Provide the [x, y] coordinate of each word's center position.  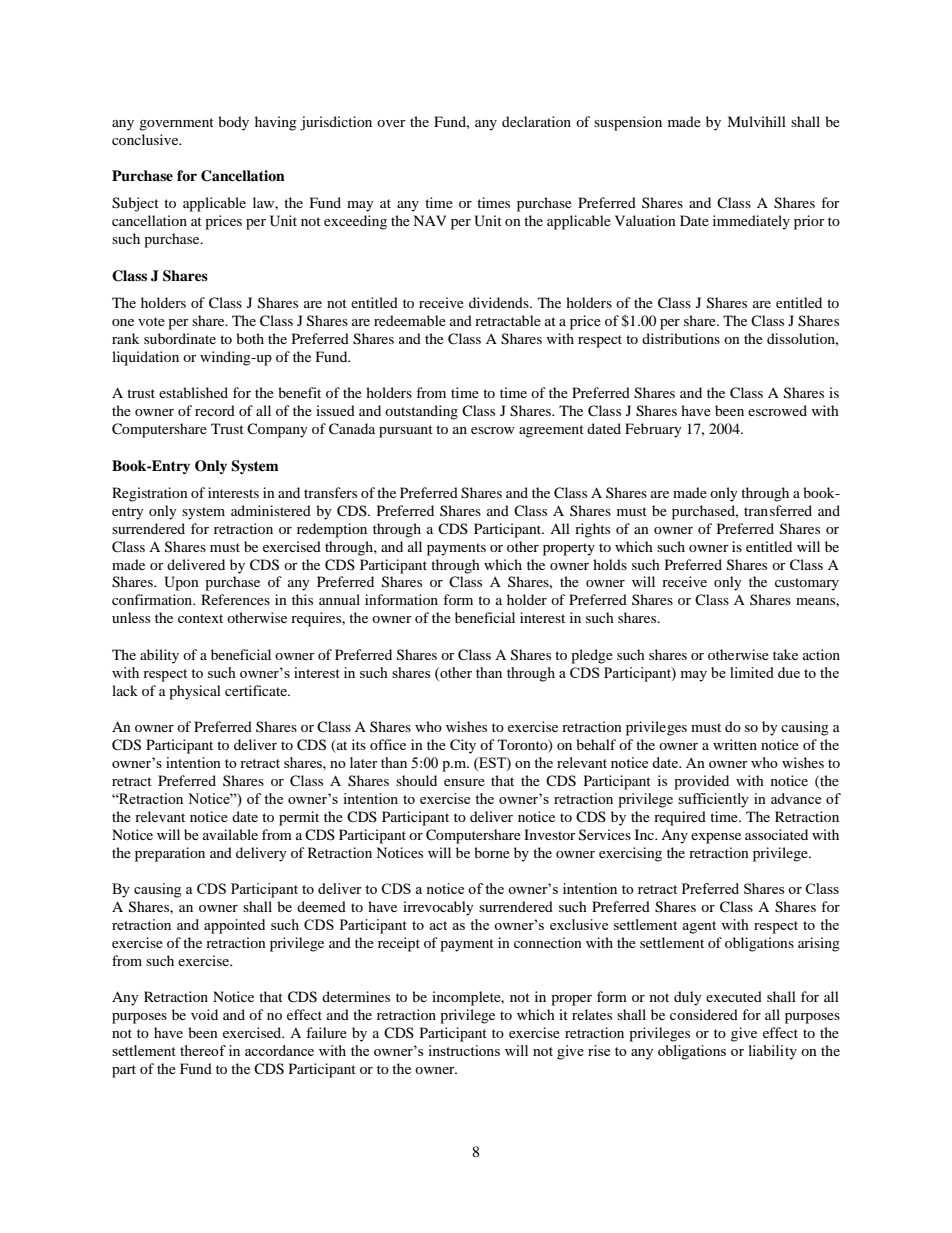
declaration [536, 121]
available [230, 834]
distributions [681, 338]
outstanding [421, 412]
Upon [181, 583]
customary [807, 584]
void [204, 1014]
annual [339, 599]
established [193, 392]
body [233, 123]
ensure [464, 782]
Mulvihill [756, 121]
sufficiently [713, 800]
